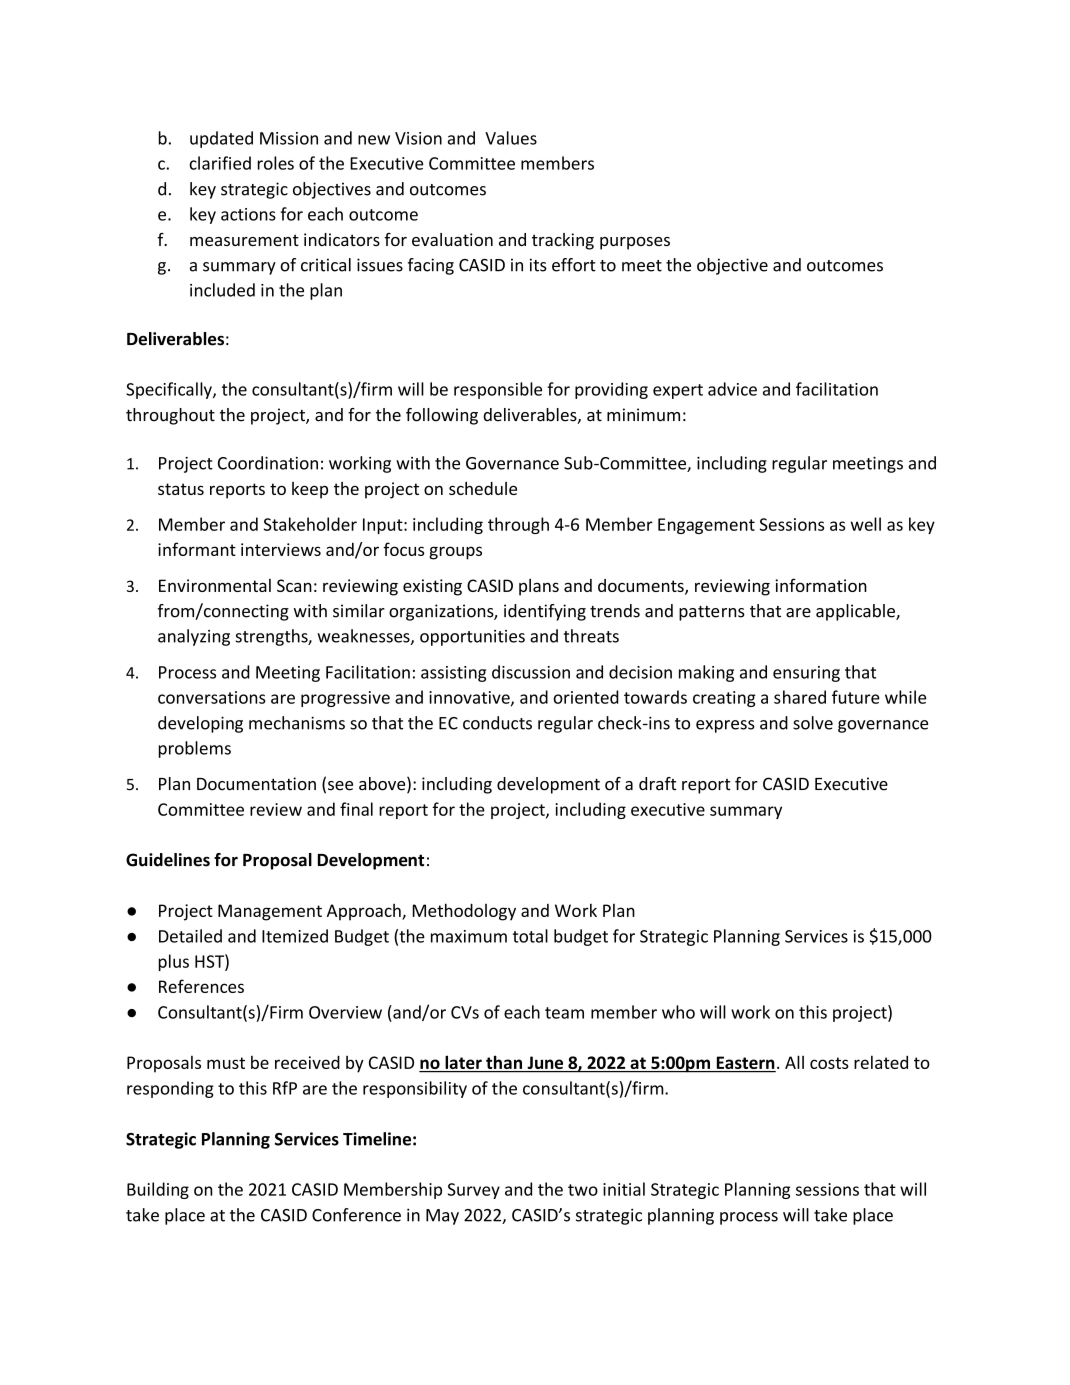  Describe the element at coordinates (635, 243) in the screenshot. I see `purposes` at that location.
